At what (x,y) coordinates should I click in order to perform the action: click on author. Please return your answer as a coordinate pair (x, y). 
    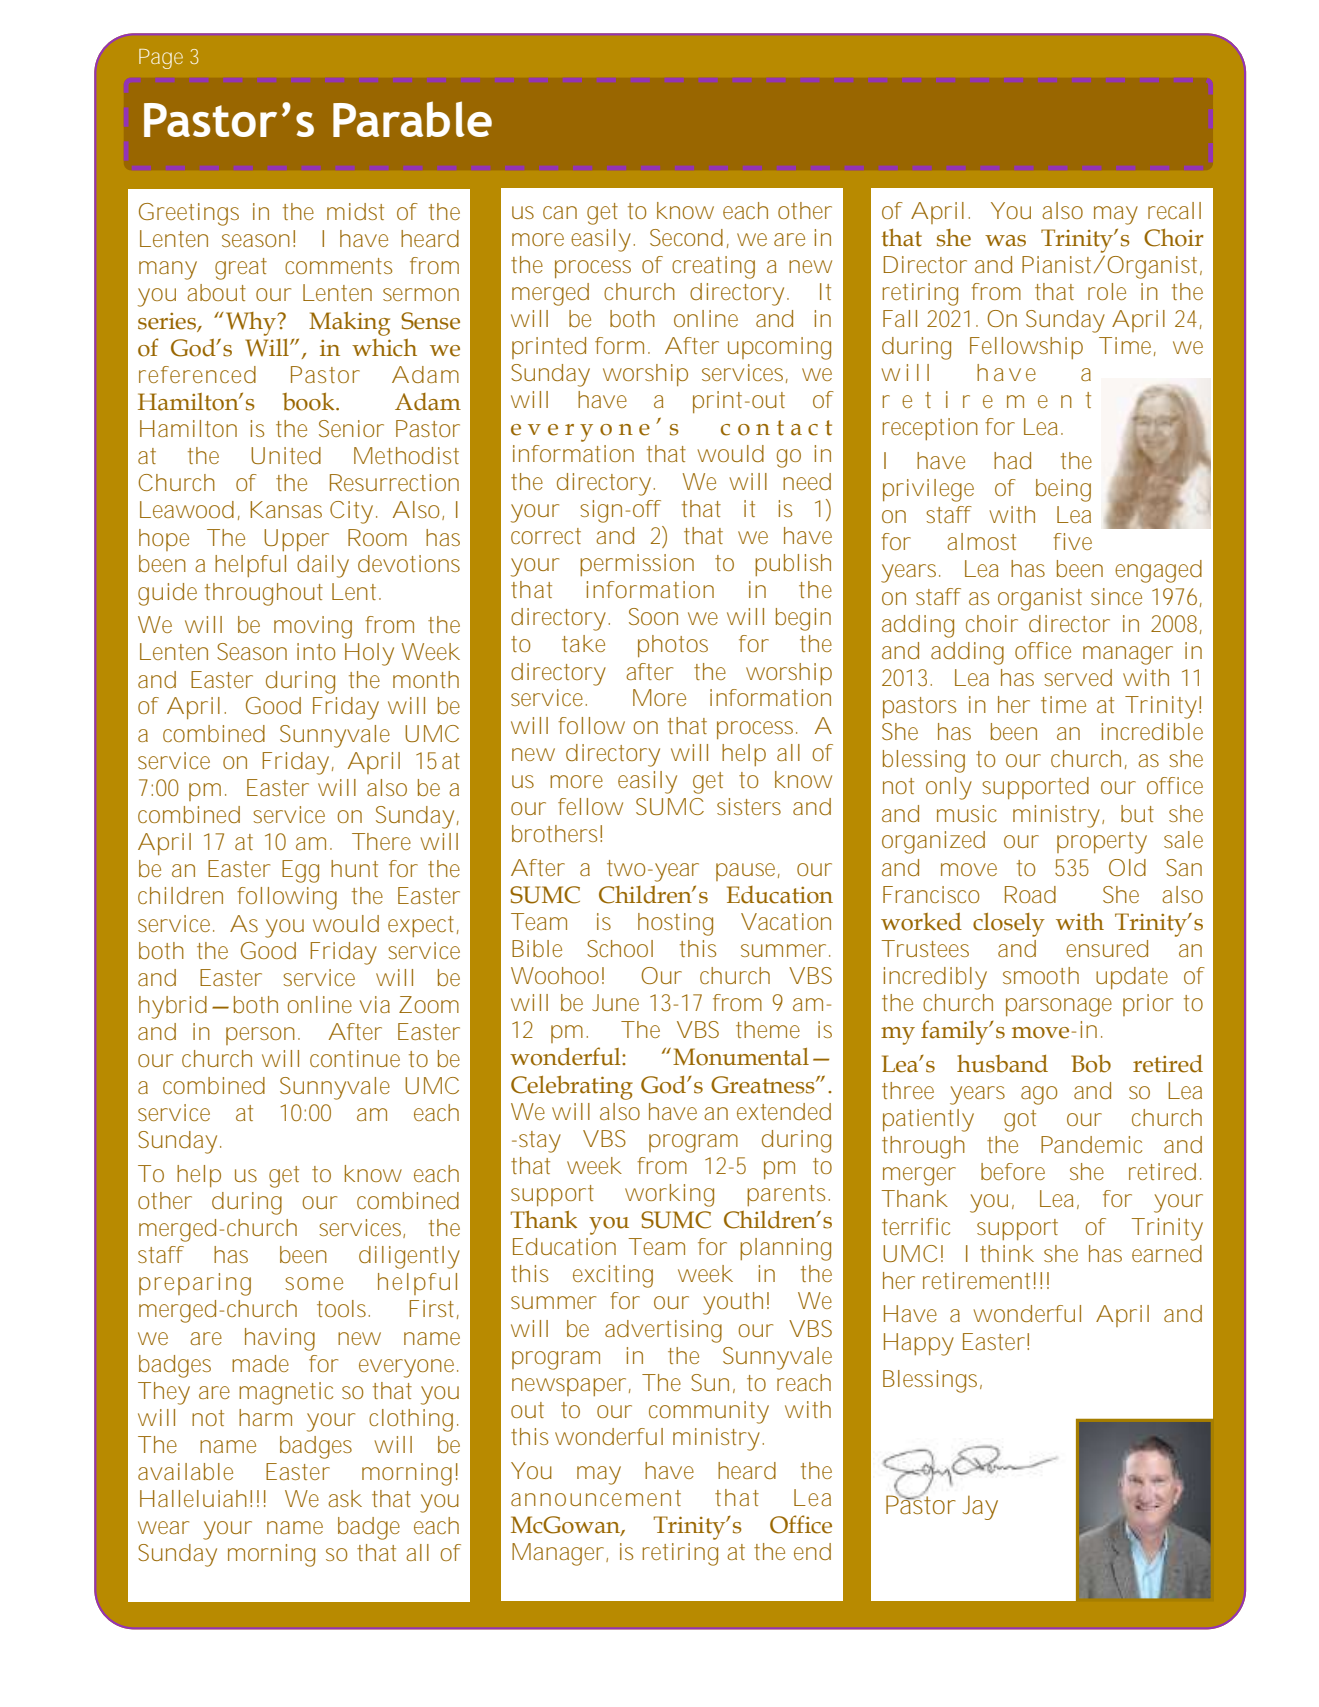
    Looking at the image, I should click on (217, 1074).
